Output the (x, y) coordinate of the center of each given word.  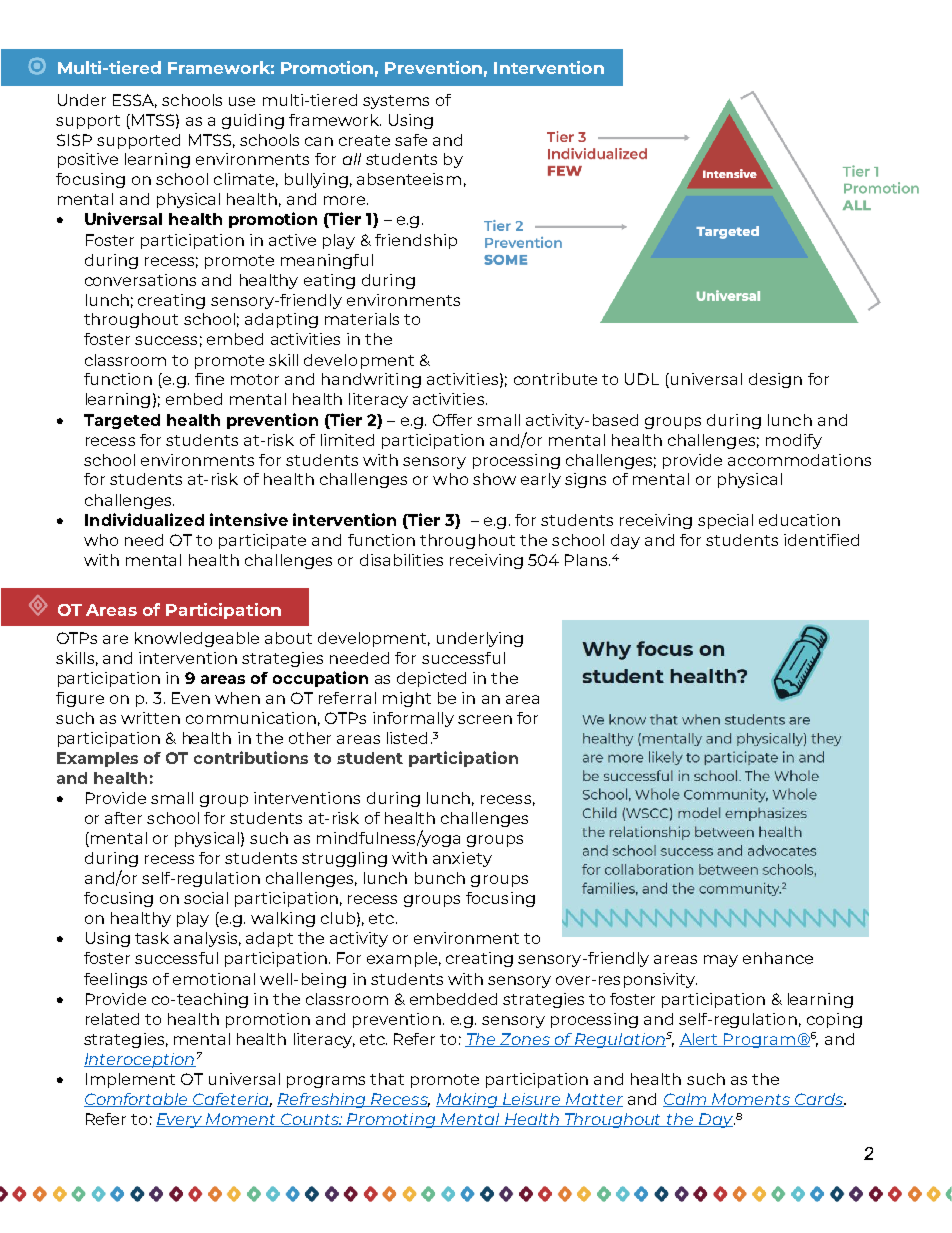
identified (821, 540)
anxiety (462, 859)
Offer (452, 420)
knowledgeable (197, 639)
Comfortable (137, 1100)
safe (411, 140)
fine (209, 379)
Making (468, 1100)
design (775, 380)
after (123, 818)
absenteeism (409, 179)
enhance (778, 958)
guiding (253, 121)
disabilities (401, 560)
